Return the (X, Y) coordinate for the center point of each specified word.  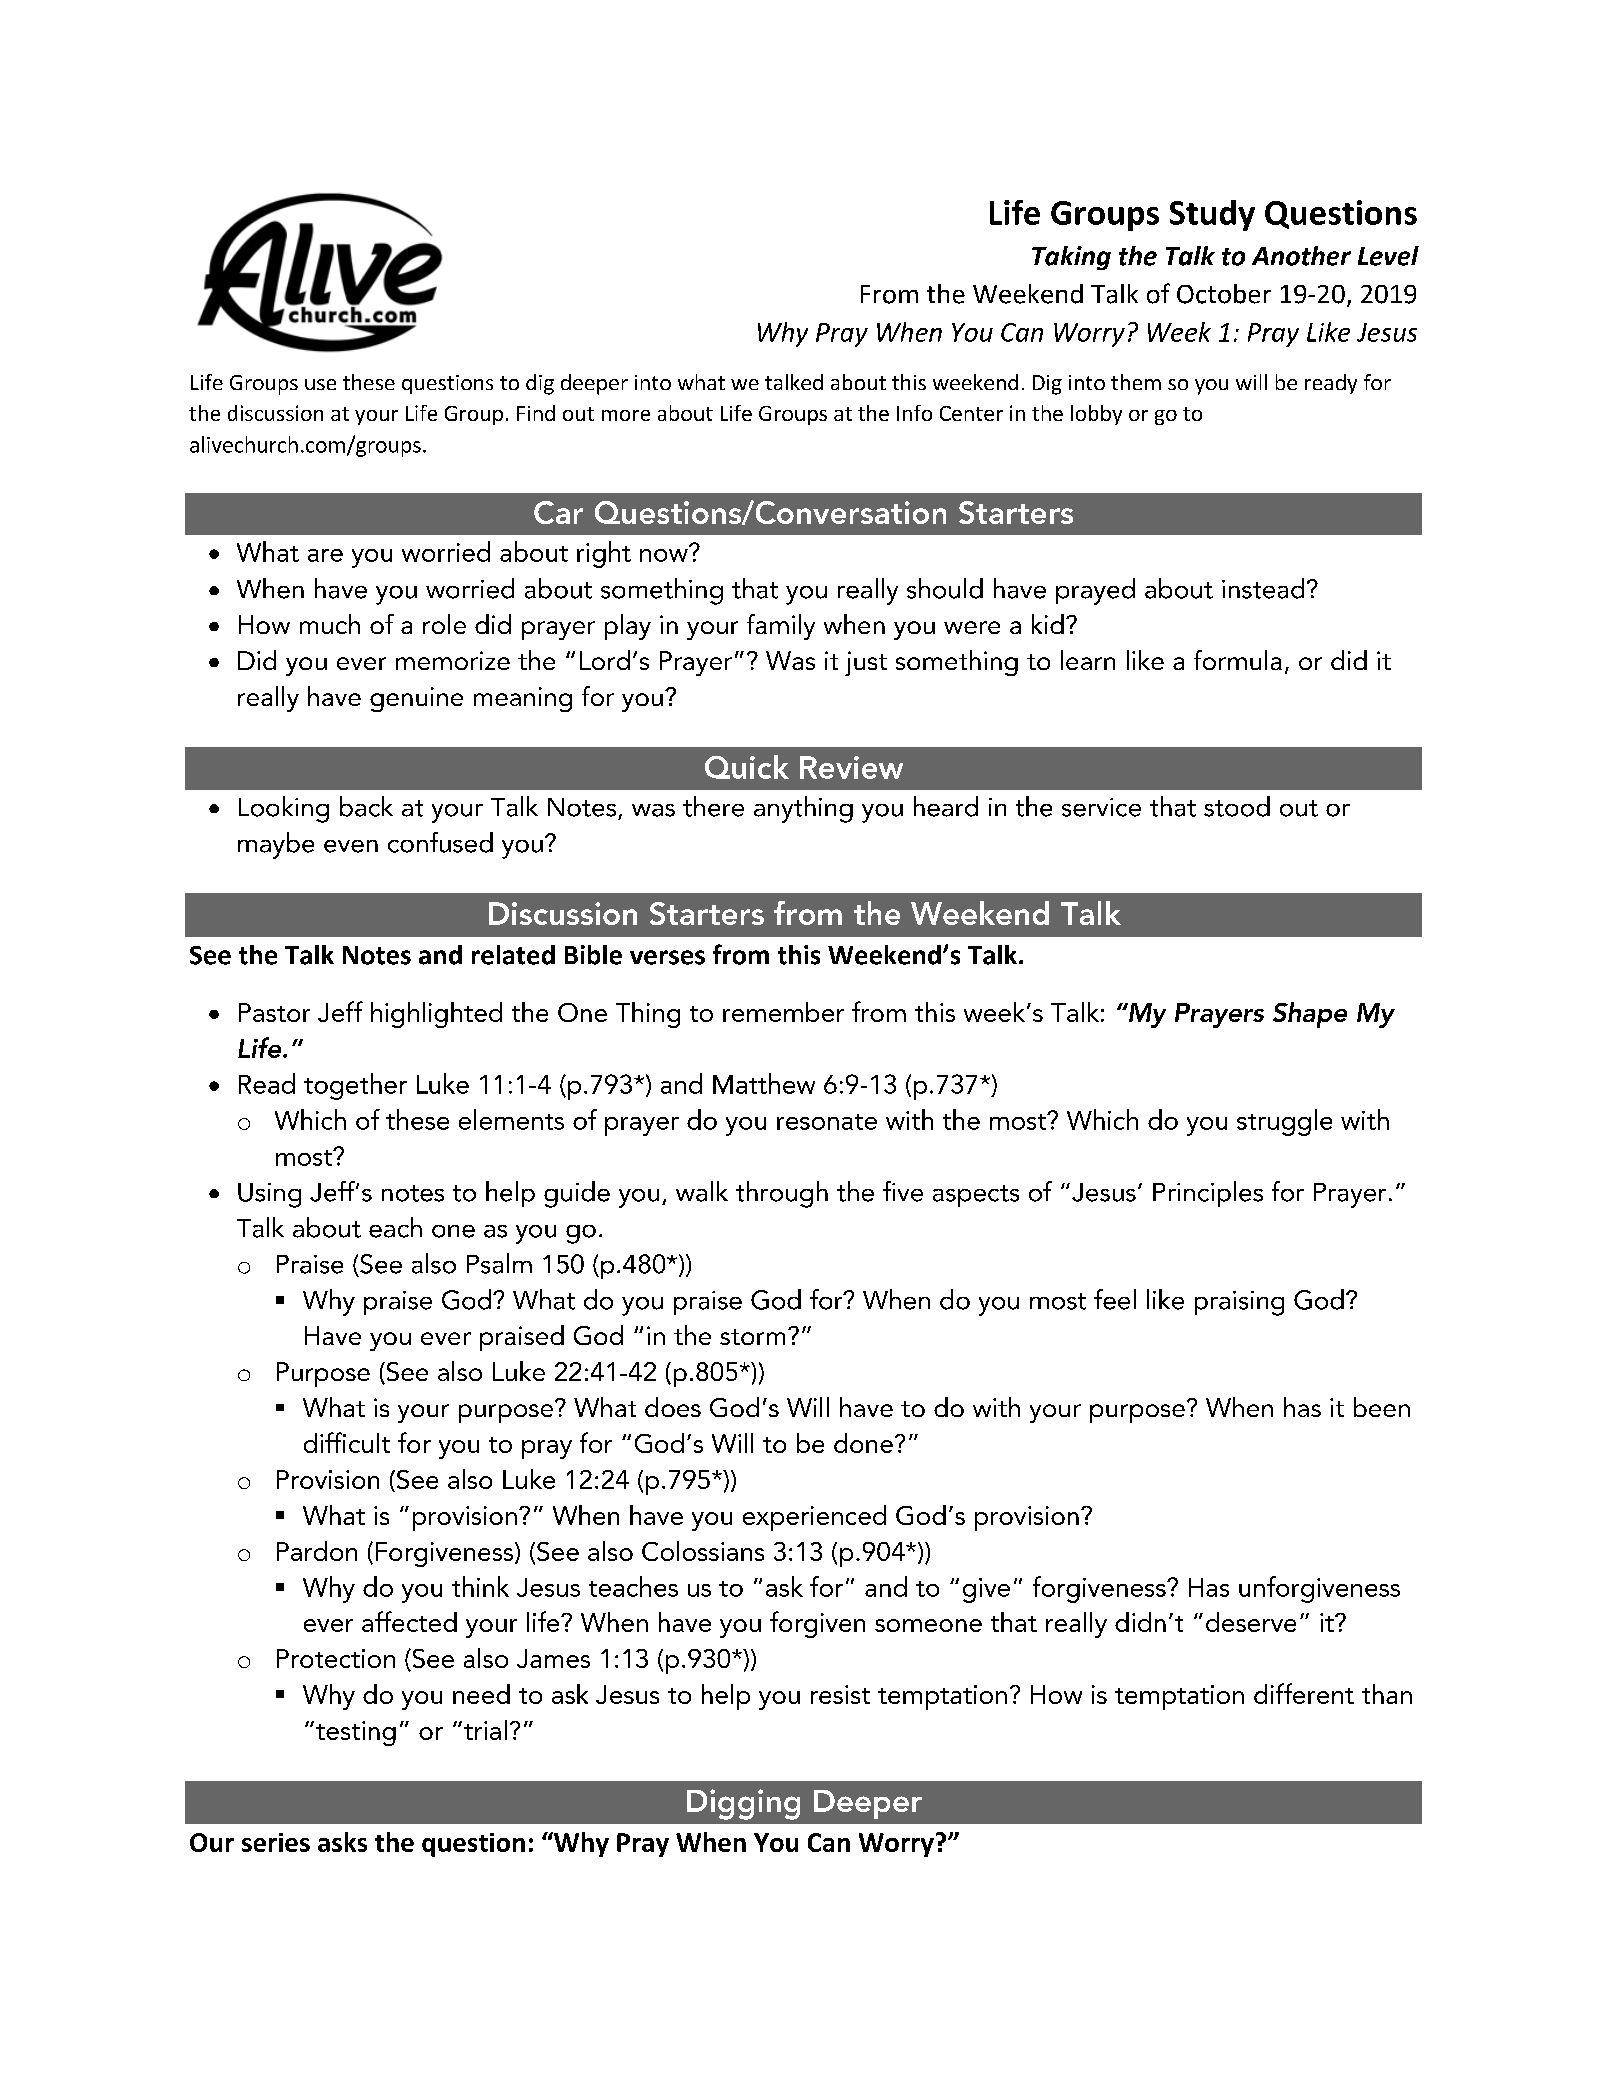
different (1304, 1693)
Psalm (499, 1263)
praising (1239, 1303)
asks (342, 1842)
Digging (743, 1804)
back (366, 806)
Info (914, 413)
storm (752, 1337)
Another (1301, 256)
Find (536, 413)
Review (851, 767)
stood (1237, 806)
